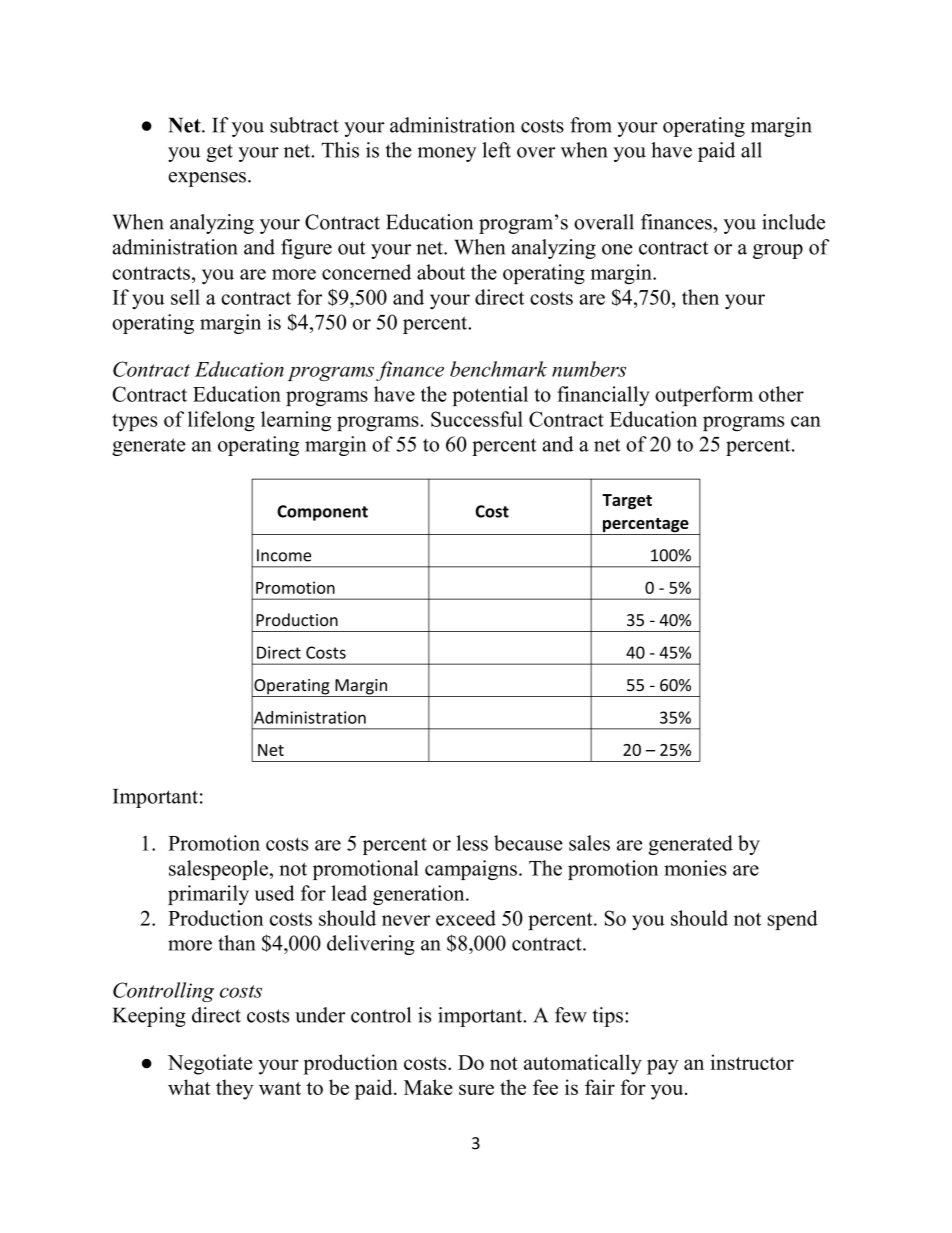 The image size is (952, 1233). I want to click on monies, so click(695, 868).
